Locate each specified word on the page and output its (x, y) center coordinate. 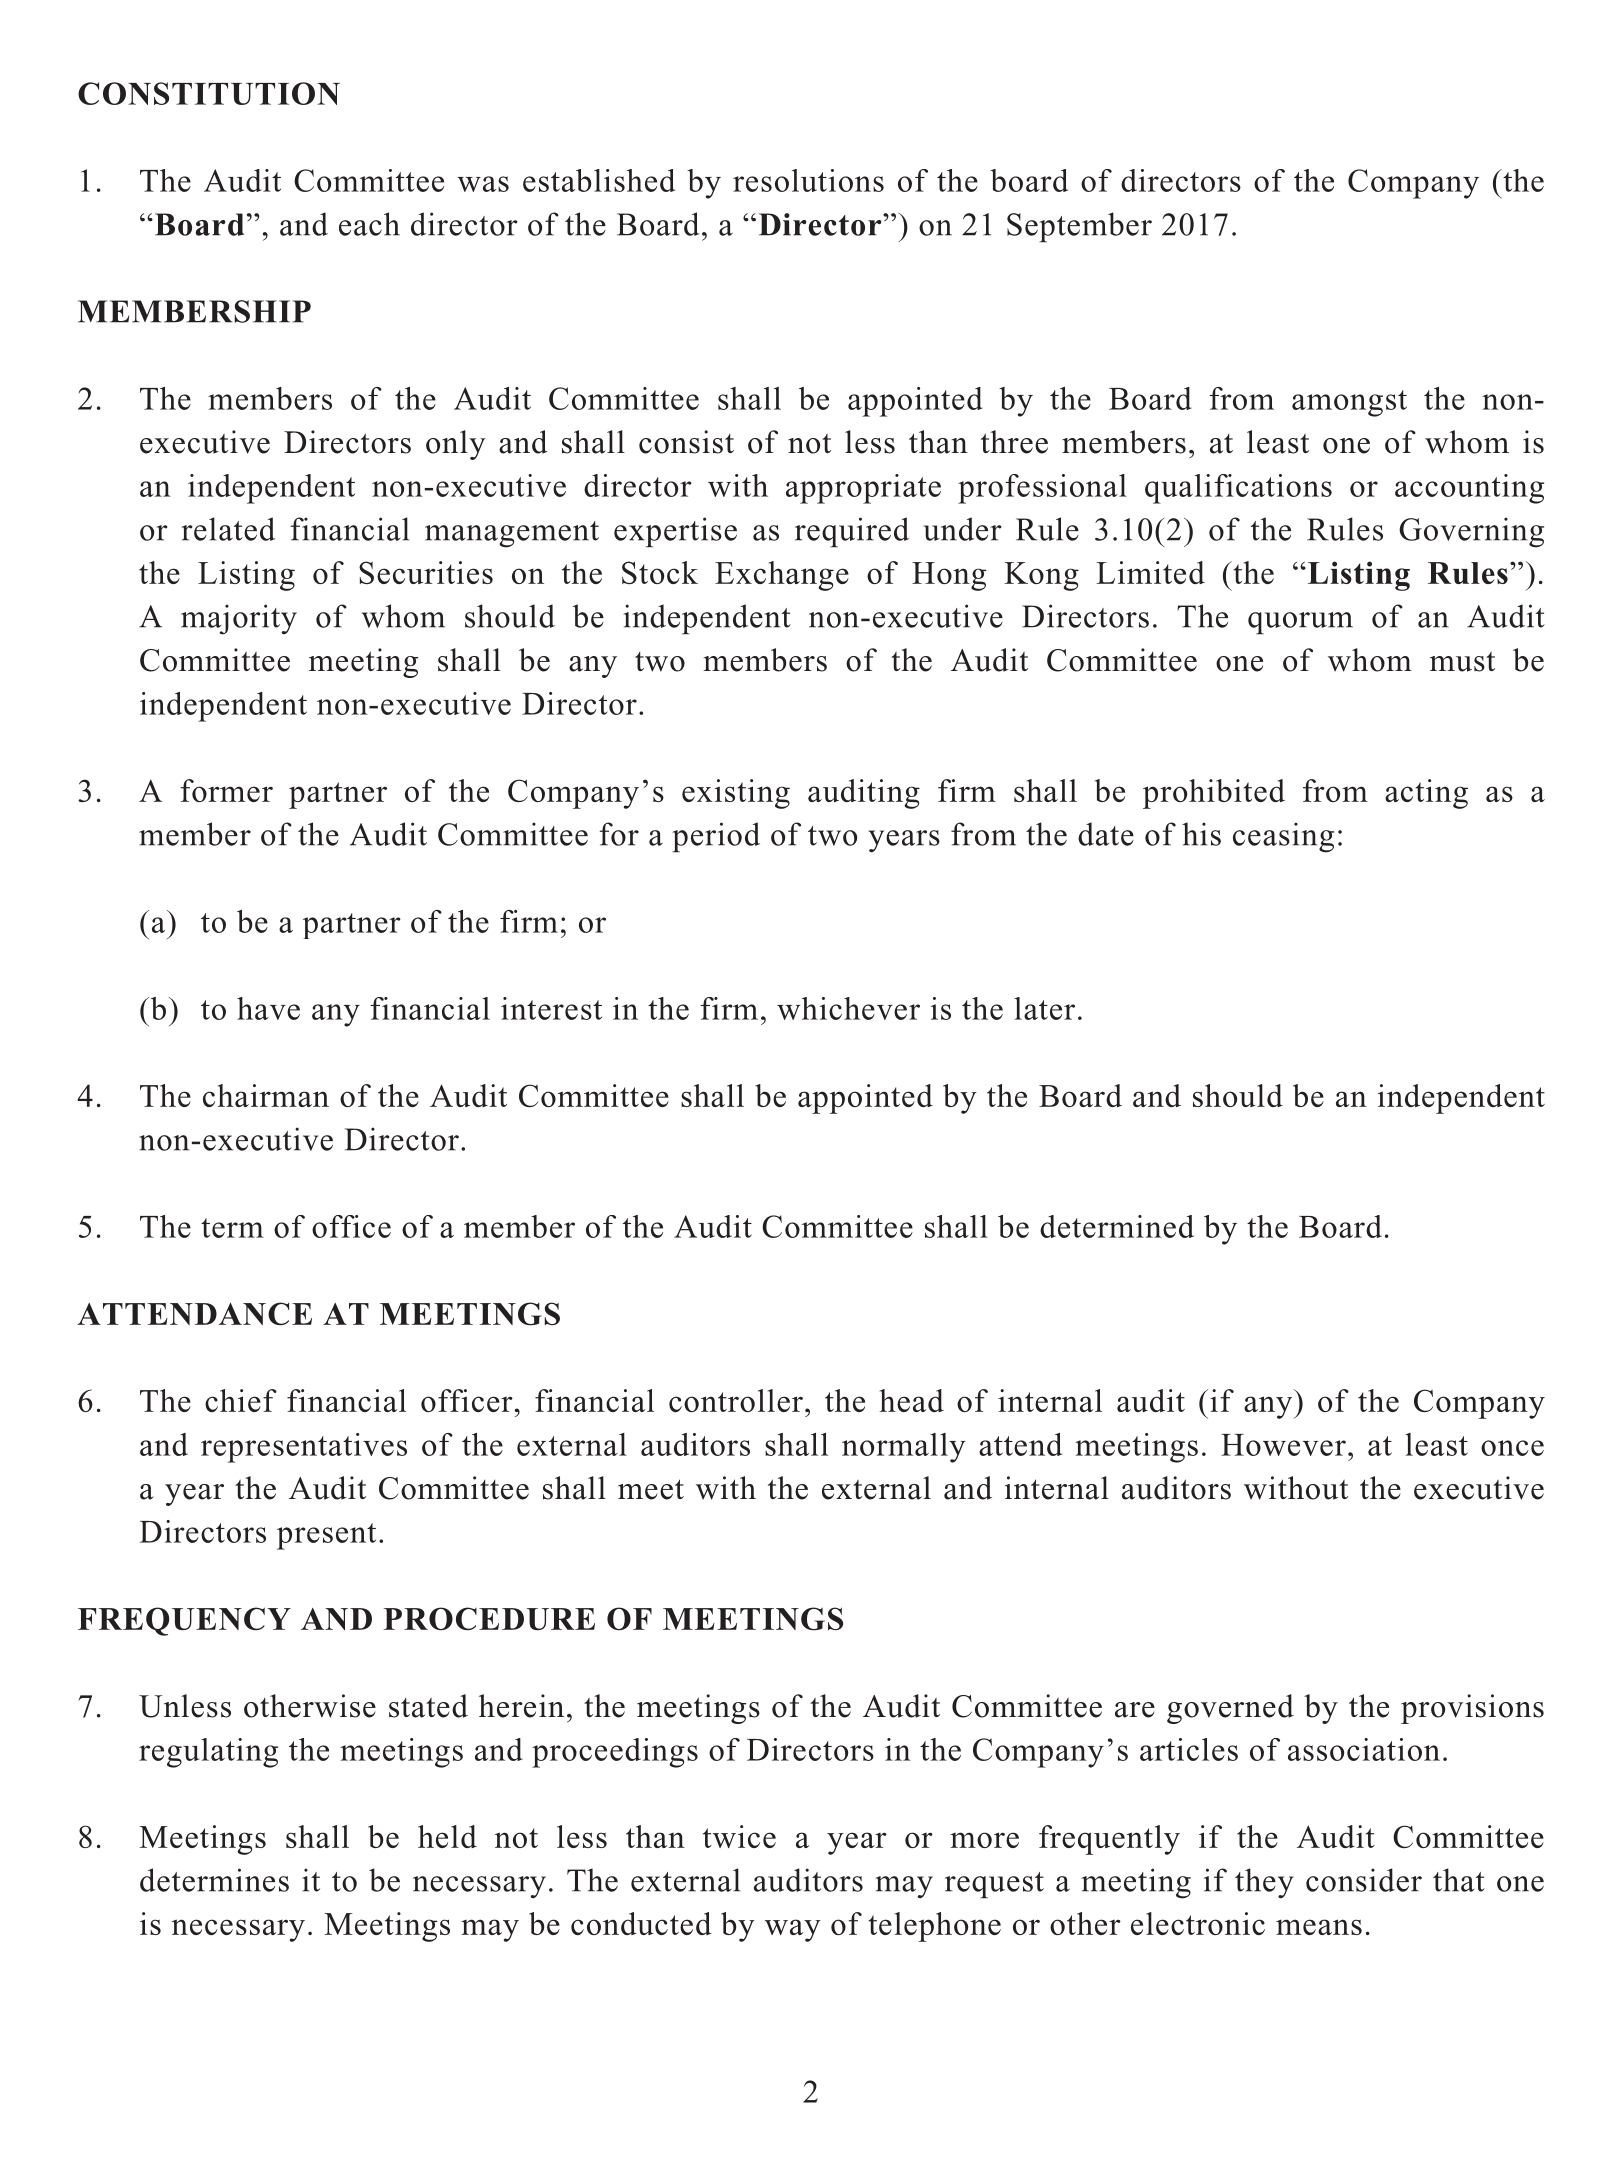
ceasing (1283, 837)
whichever (848, 1008)
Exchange (782, 576)
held (447, 1836)
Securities (426, 572)
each (369, 224)
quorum (1300, 623)
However (1283, 1445)
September (1079, 227)
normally (903, 1448)
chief (241, 1400)
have (268, 1008)
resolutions (808, 180)
